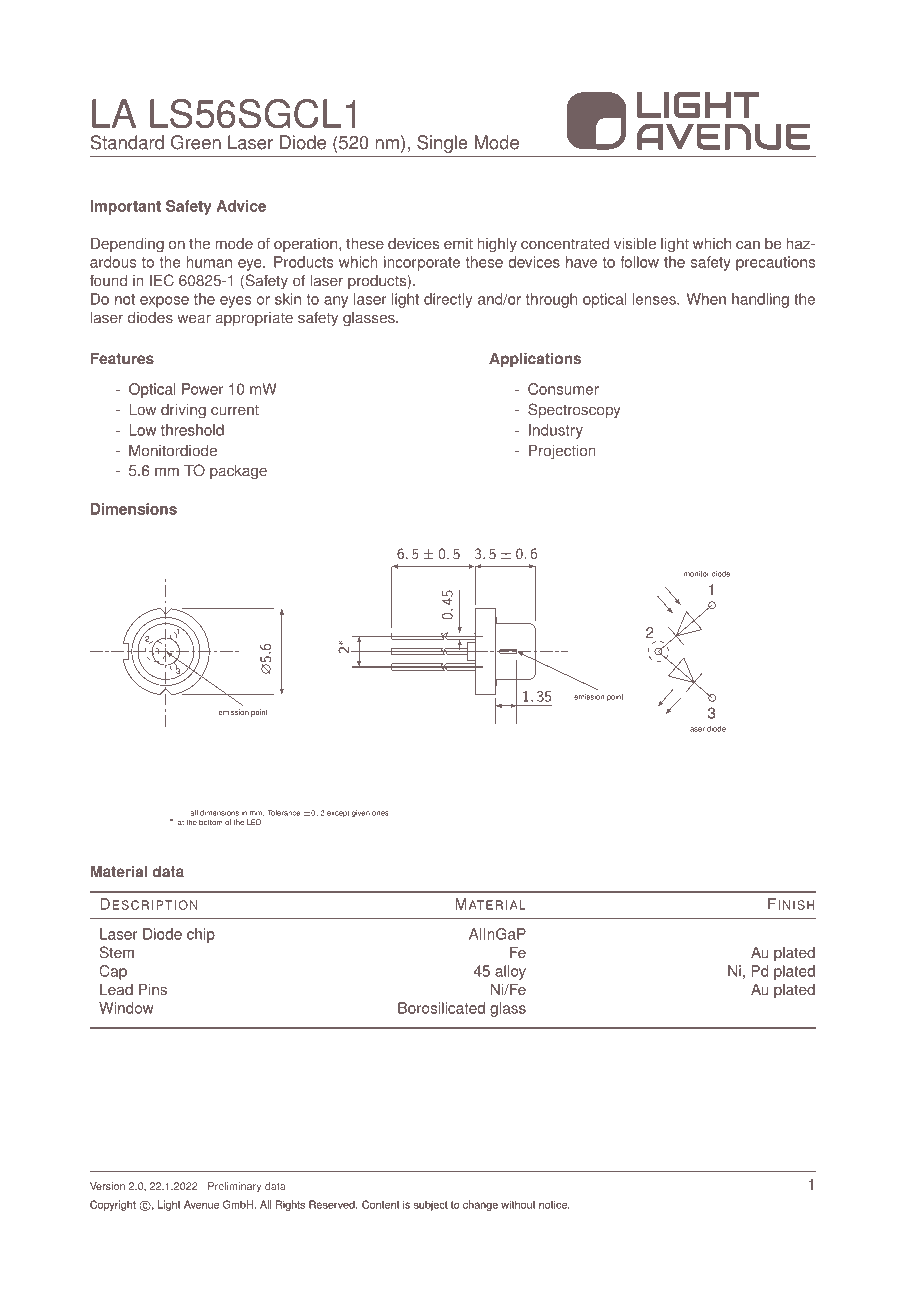 The image size is (924, 1308). Describe the element at coordinates (562, 452) in the screenshot. I see `Projection` at that location.
